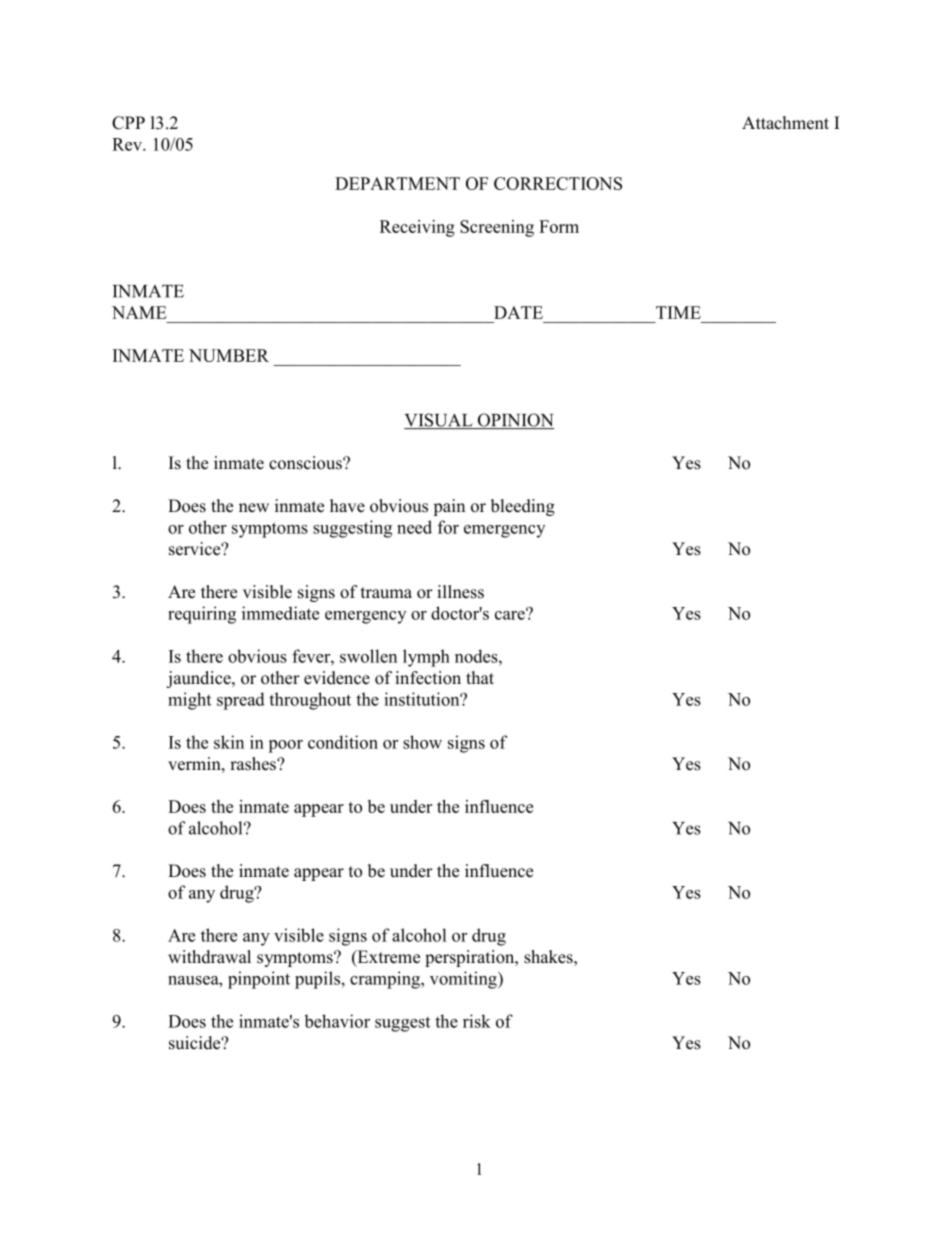 The width and height of the screenshot is (952, 1233). Describe the element at coordinates (209, 957) in the screenshot. I see `withdrawal` at that location.
